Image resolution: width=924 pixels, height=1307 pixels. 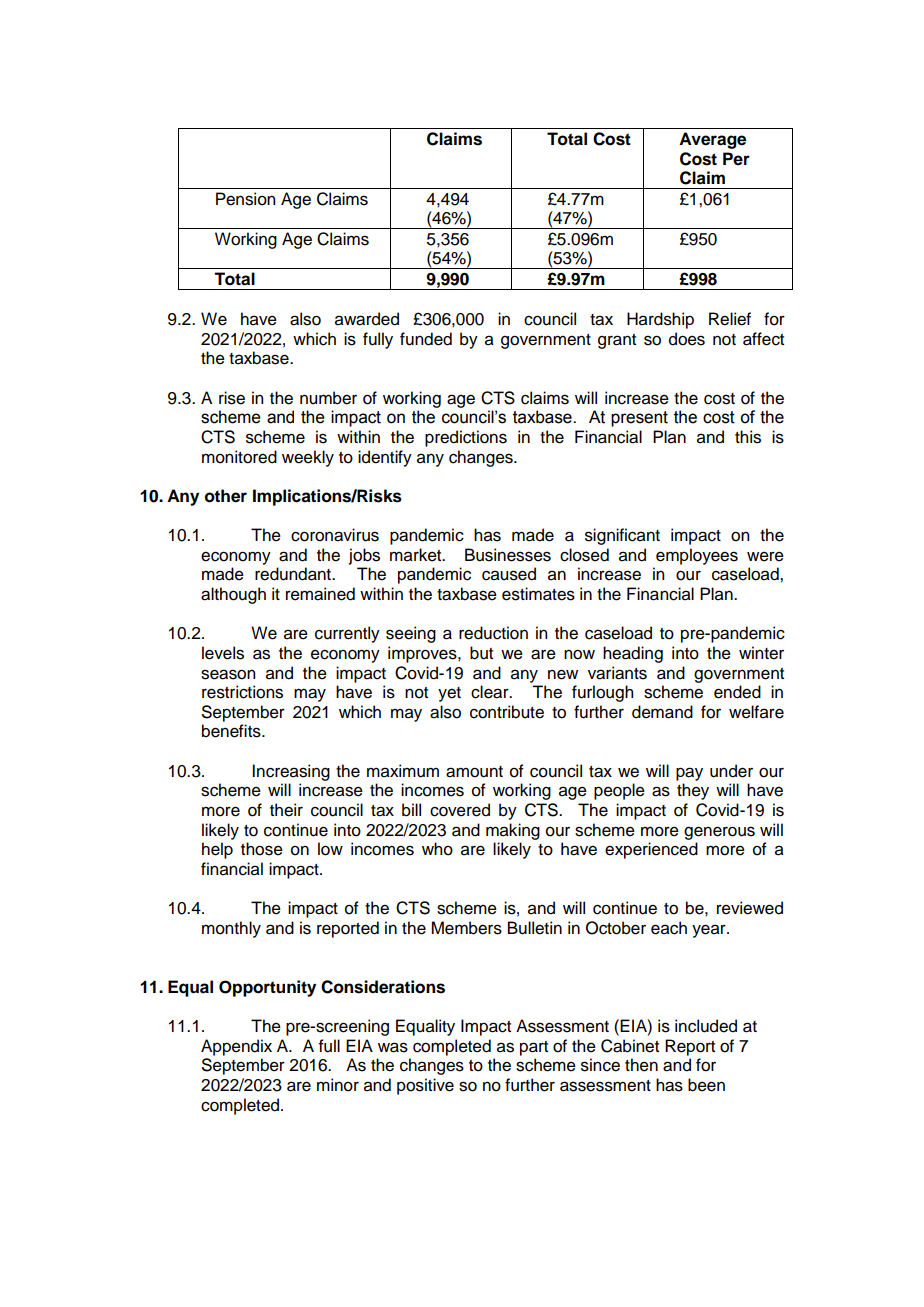 I want to click on this, so click(x=748, y=437).
